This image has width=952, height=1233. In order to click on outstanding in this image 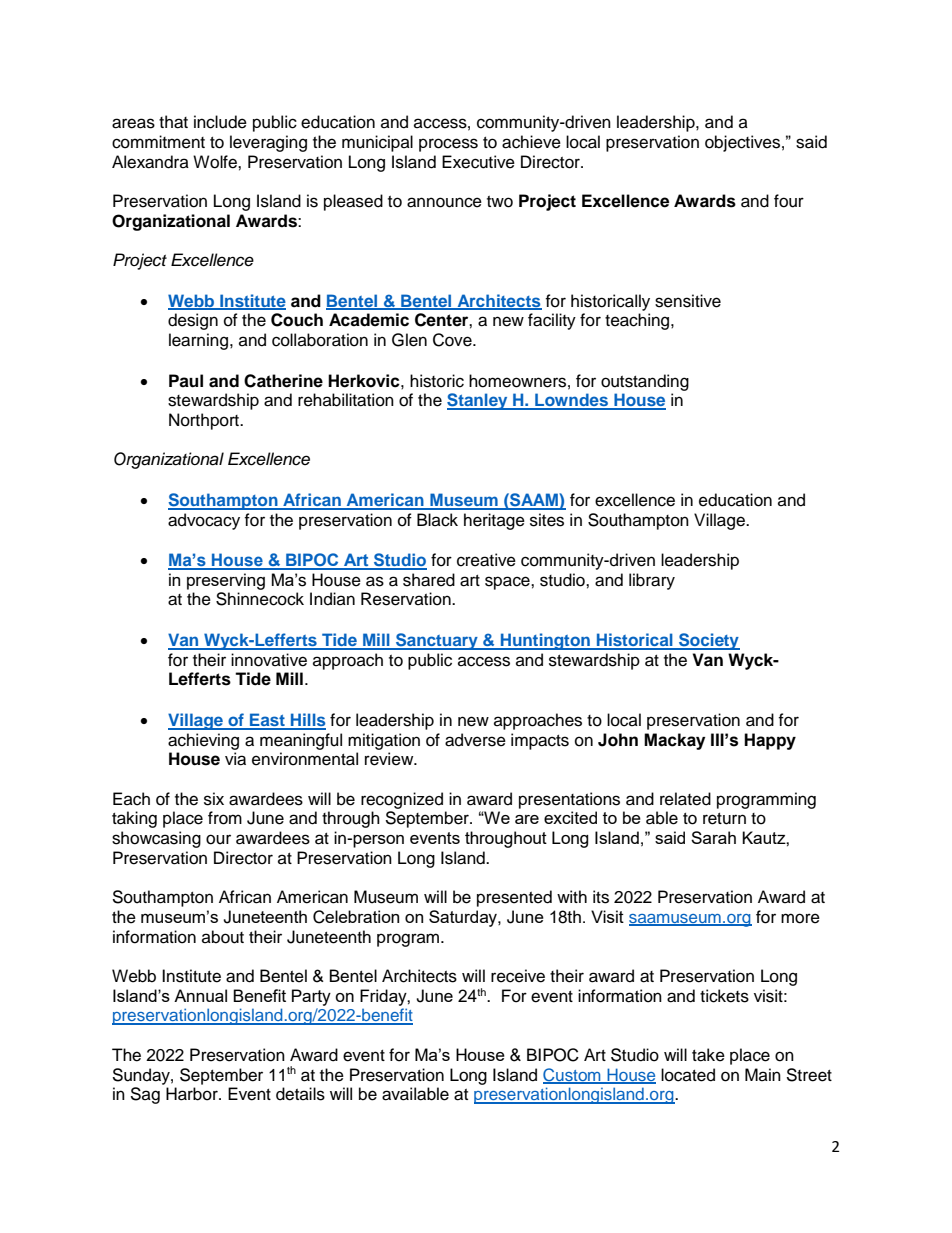, I will do `click(645, 382)`.
